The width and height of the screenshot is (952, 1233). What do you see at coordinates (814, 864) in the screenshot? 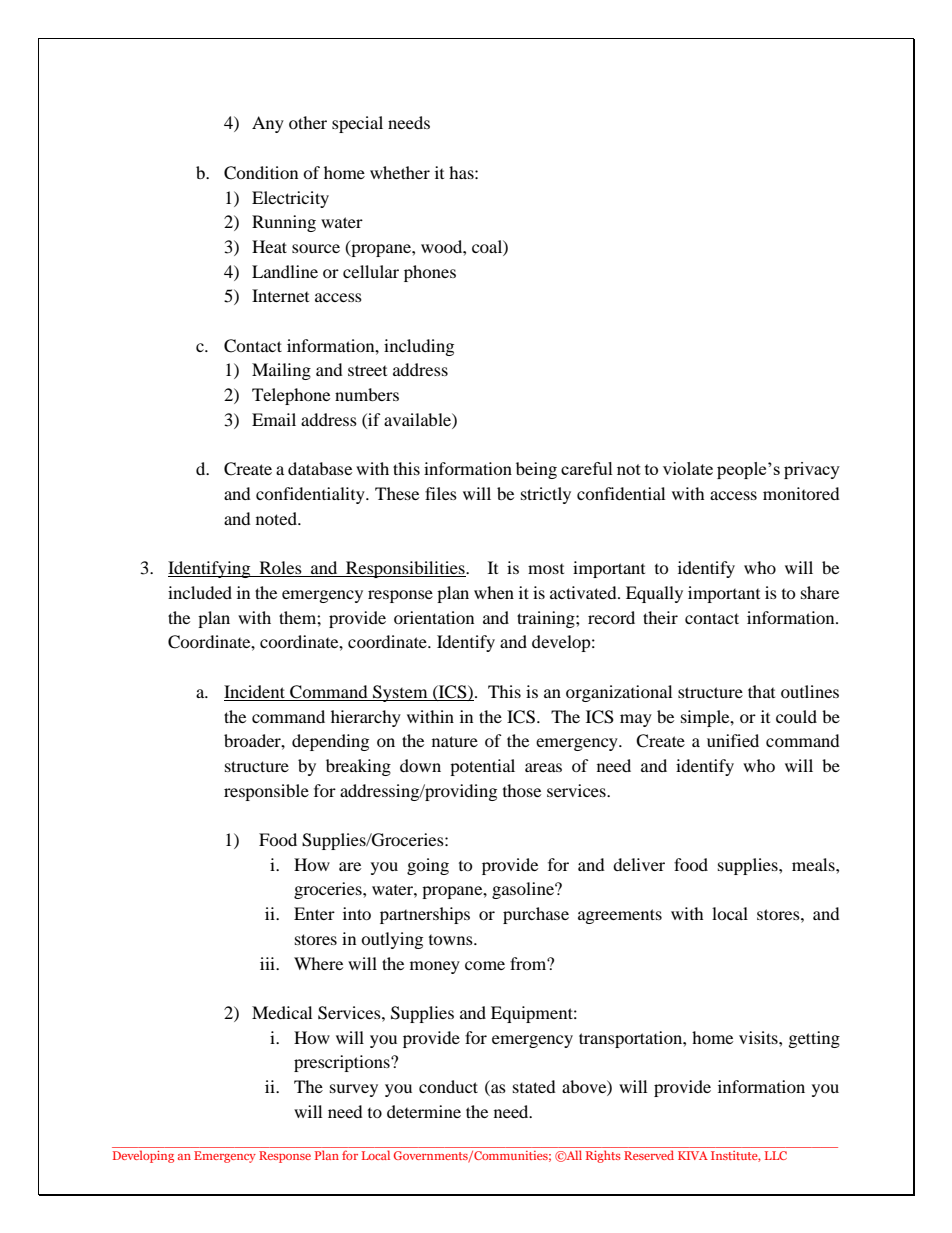
I see `meals` at bounding box center [814, 864].
